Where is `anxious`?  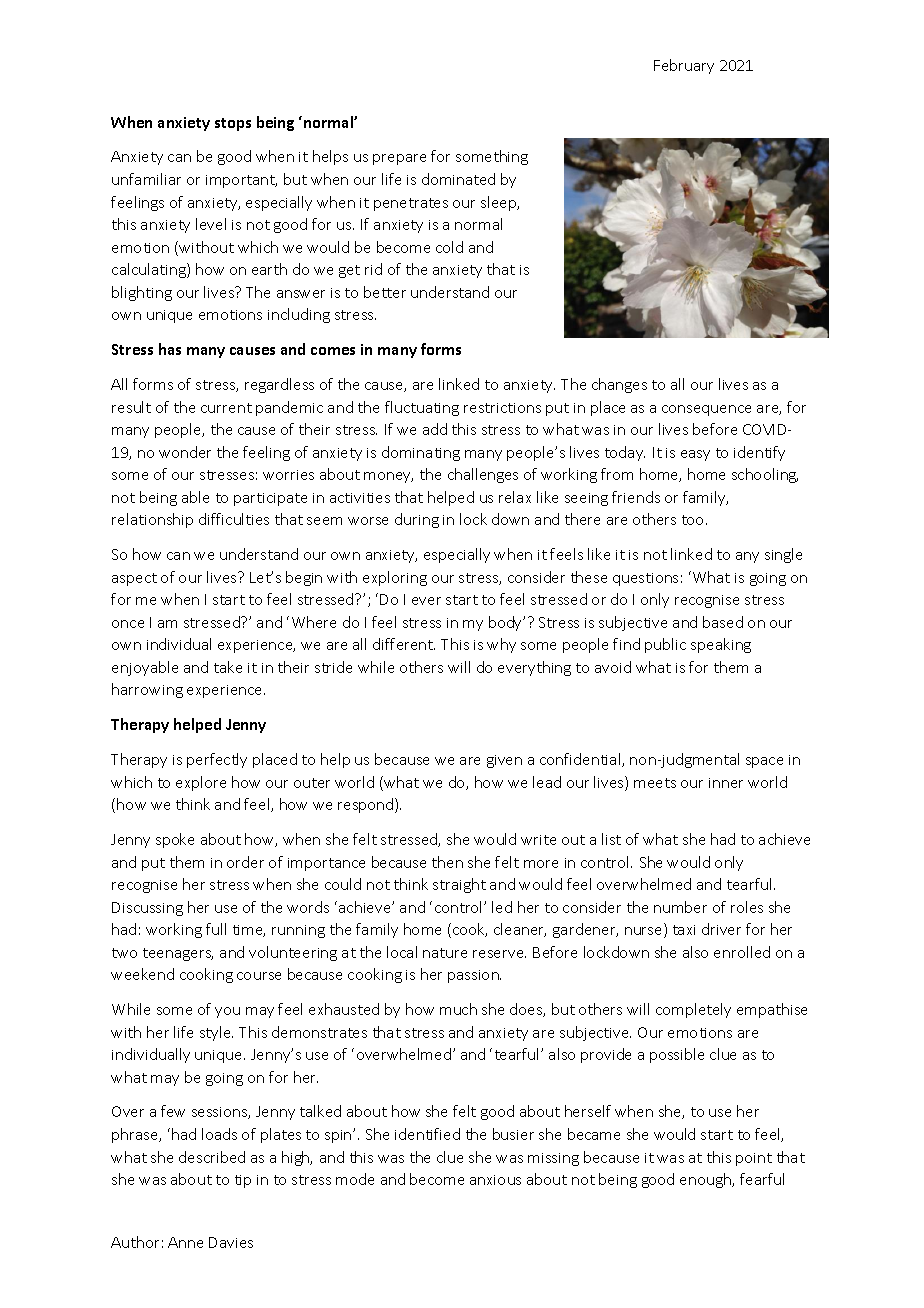 anxious is located at coordinates (495, 1180).
